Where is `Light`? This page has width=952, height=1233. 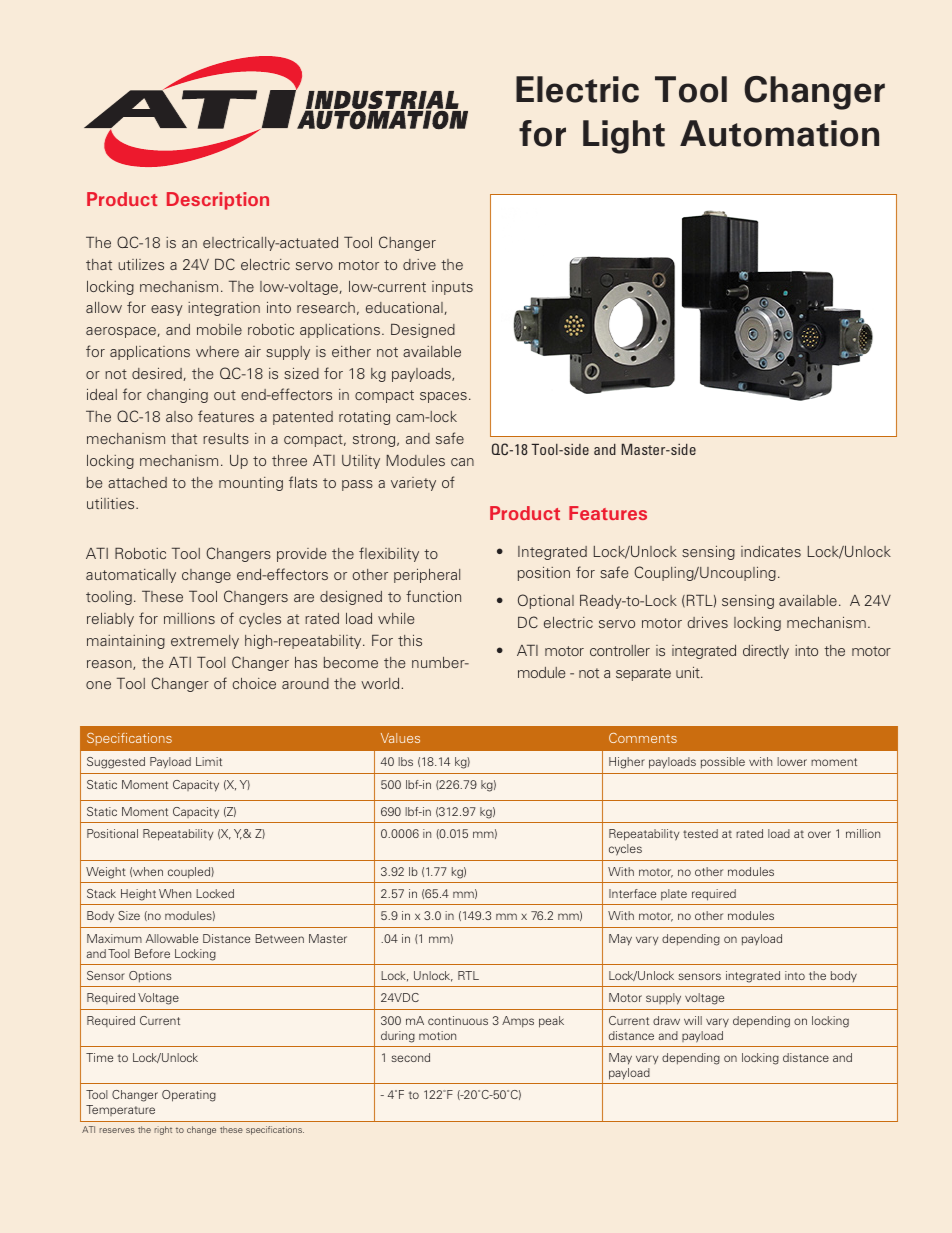 Light is located at coordinates (624, 137).
